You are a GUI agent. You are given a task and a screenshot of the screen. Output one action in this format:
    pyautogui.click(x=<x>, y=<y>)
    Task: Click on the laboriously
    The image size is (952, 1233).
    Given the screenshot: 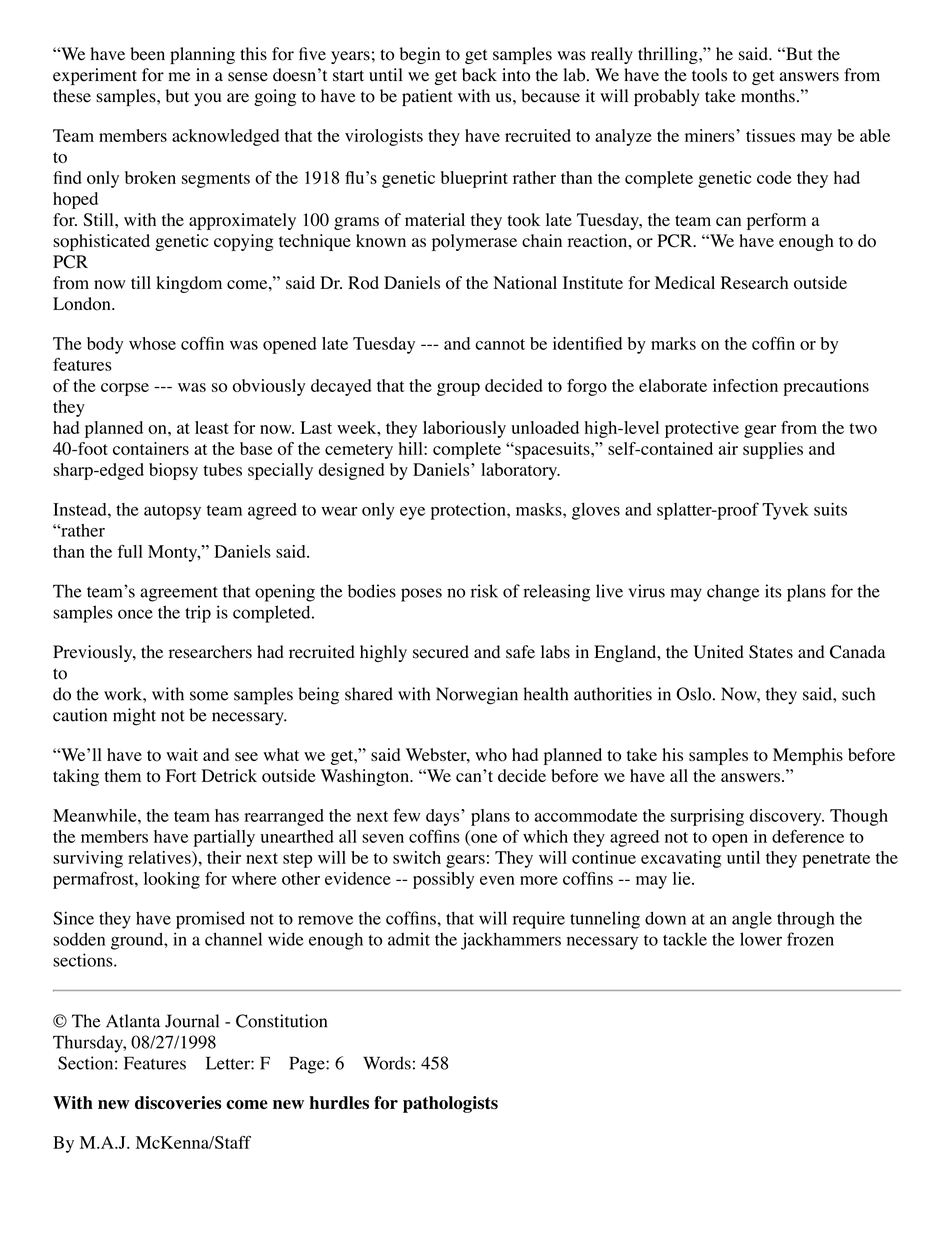 What is the action you would take?
    pyautogui.click(x=464, y=429)
